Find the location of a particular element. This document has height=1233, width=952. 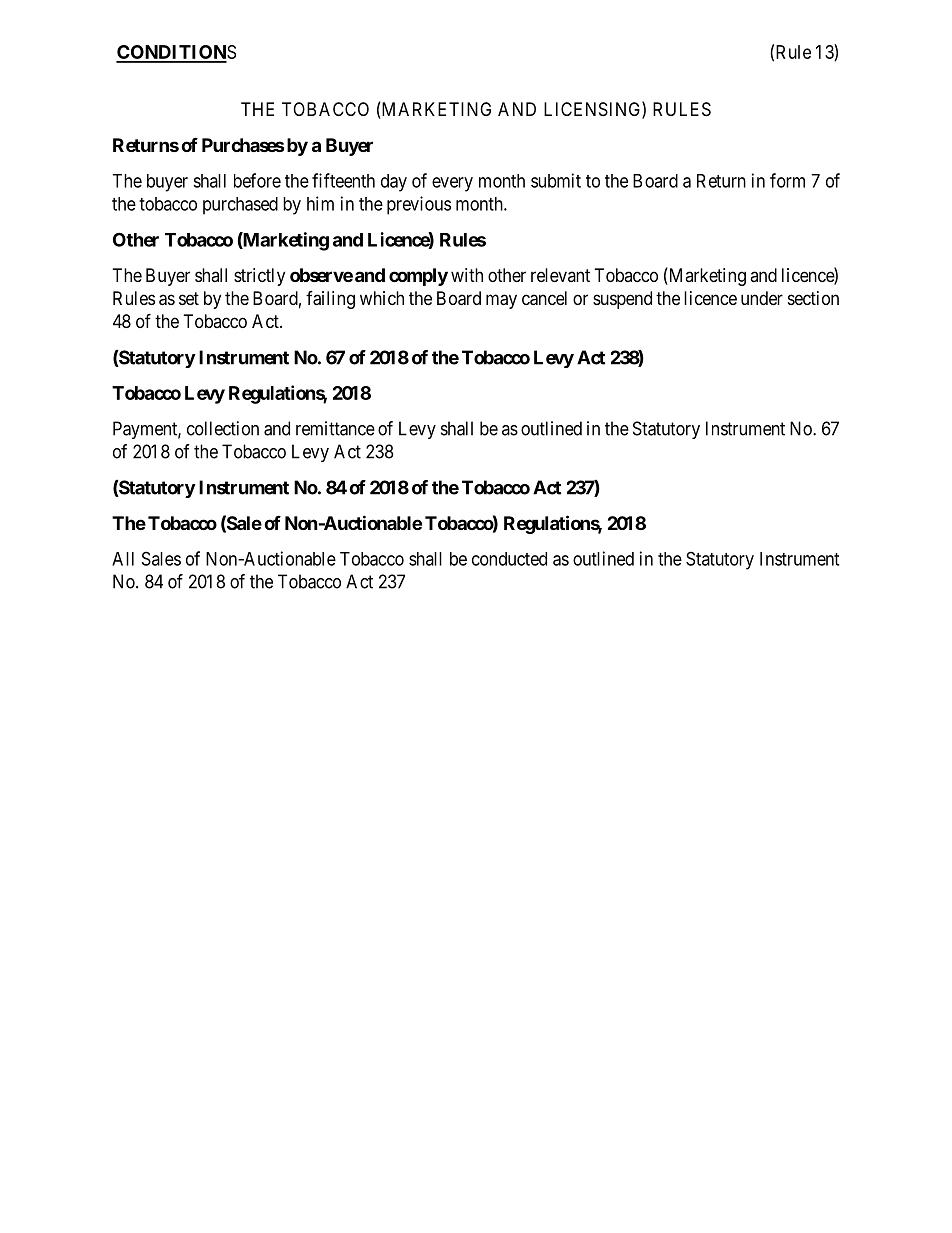

collection is located at coordinates (223, 428).
